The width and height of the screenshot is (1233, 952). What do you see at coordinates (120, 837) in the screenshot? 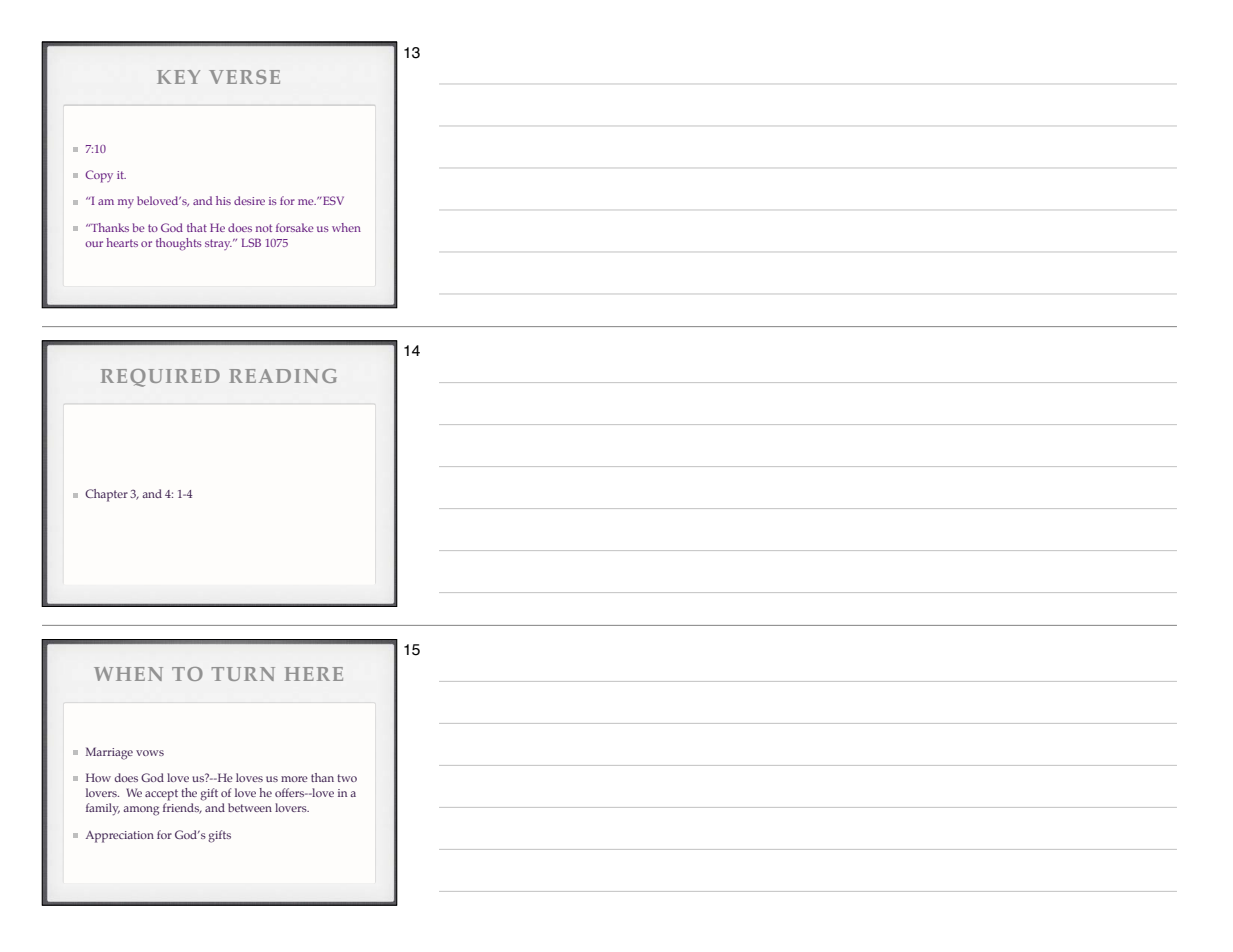
I see `Appreciation` at bounding box center [120, 837].
